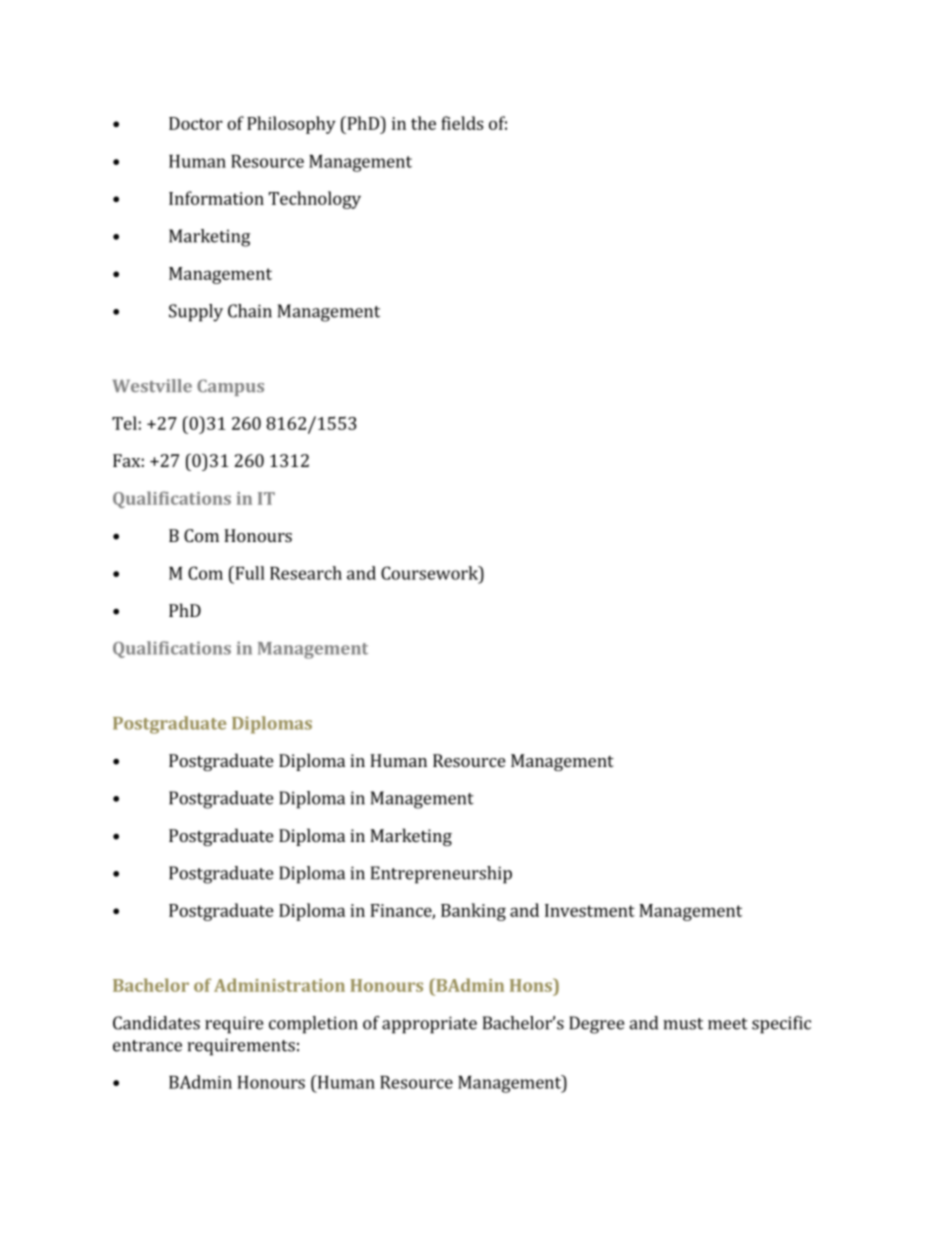 This screenshot has height=1233, width=952. Describe the element at coordinates (250, 311) in the screenshot. I see `Chain` at that location.
